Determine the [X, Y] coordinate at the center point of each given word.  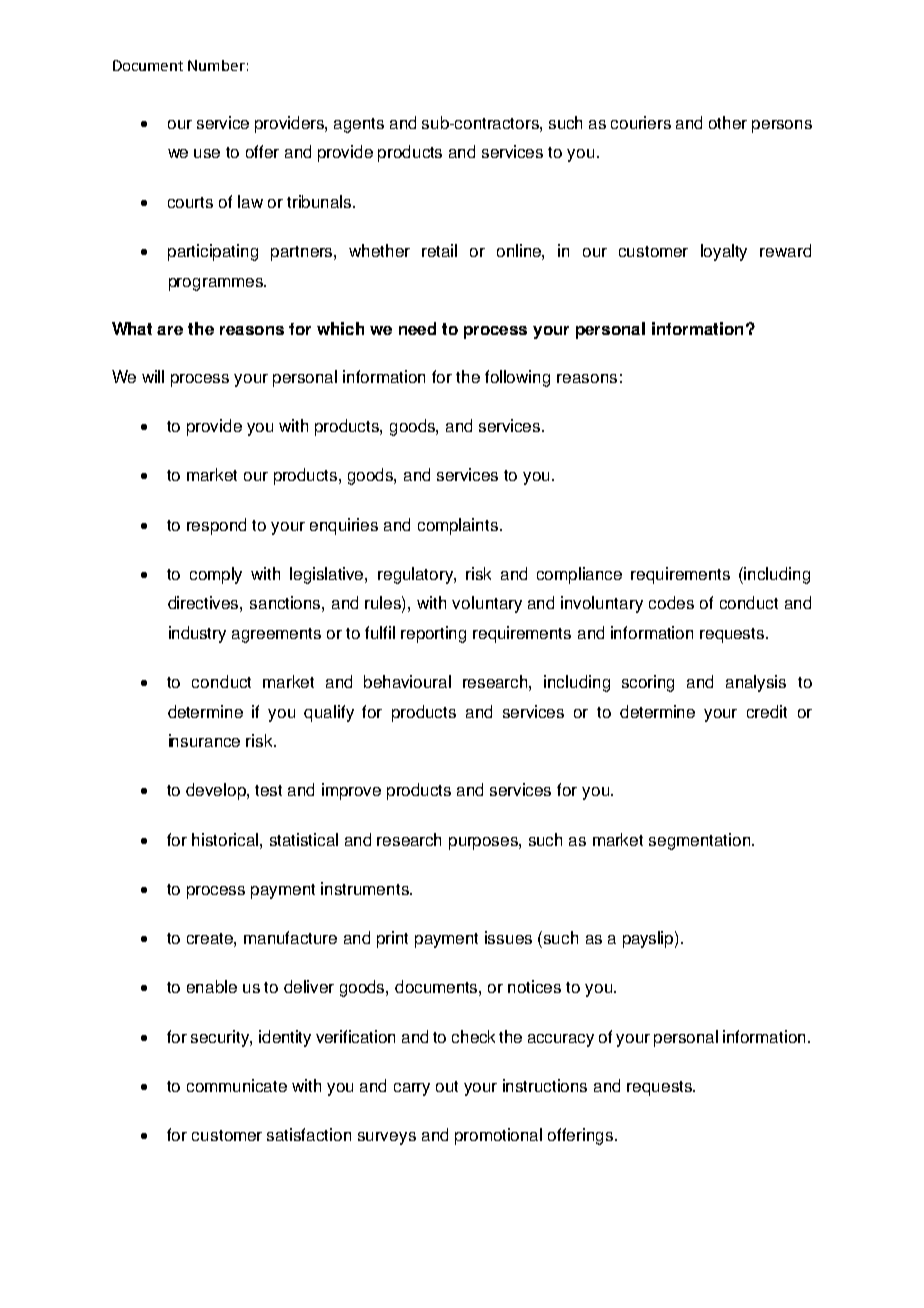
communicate [237, 1085]
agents [359, 125]
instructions [545, 1085]
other [728, 122]
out [447, 1086]
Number [216, 65]
